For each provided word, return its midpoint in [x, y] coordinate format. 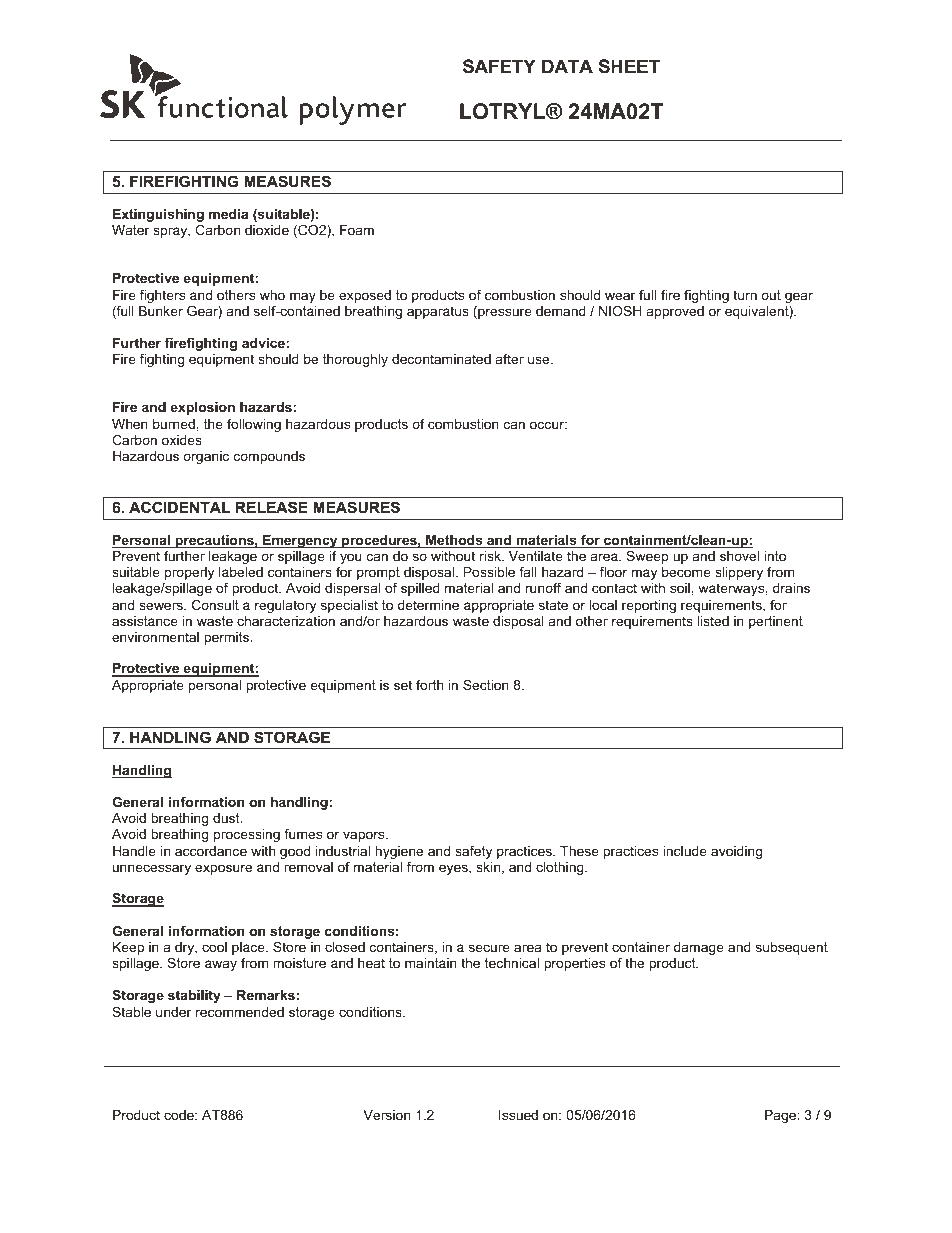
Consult [215, 605]
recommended [240, 1012]
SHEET [629, 66]
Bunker [161, 311]
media [228, 214]
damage [699, 948]
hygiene [399, 852]
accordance [211, 851]
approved [675, 312]
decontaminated [441, 359]
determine [428, 605]
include [685, 851]
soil [680, 588]
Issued [518, 1115]
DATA [567, 66]
